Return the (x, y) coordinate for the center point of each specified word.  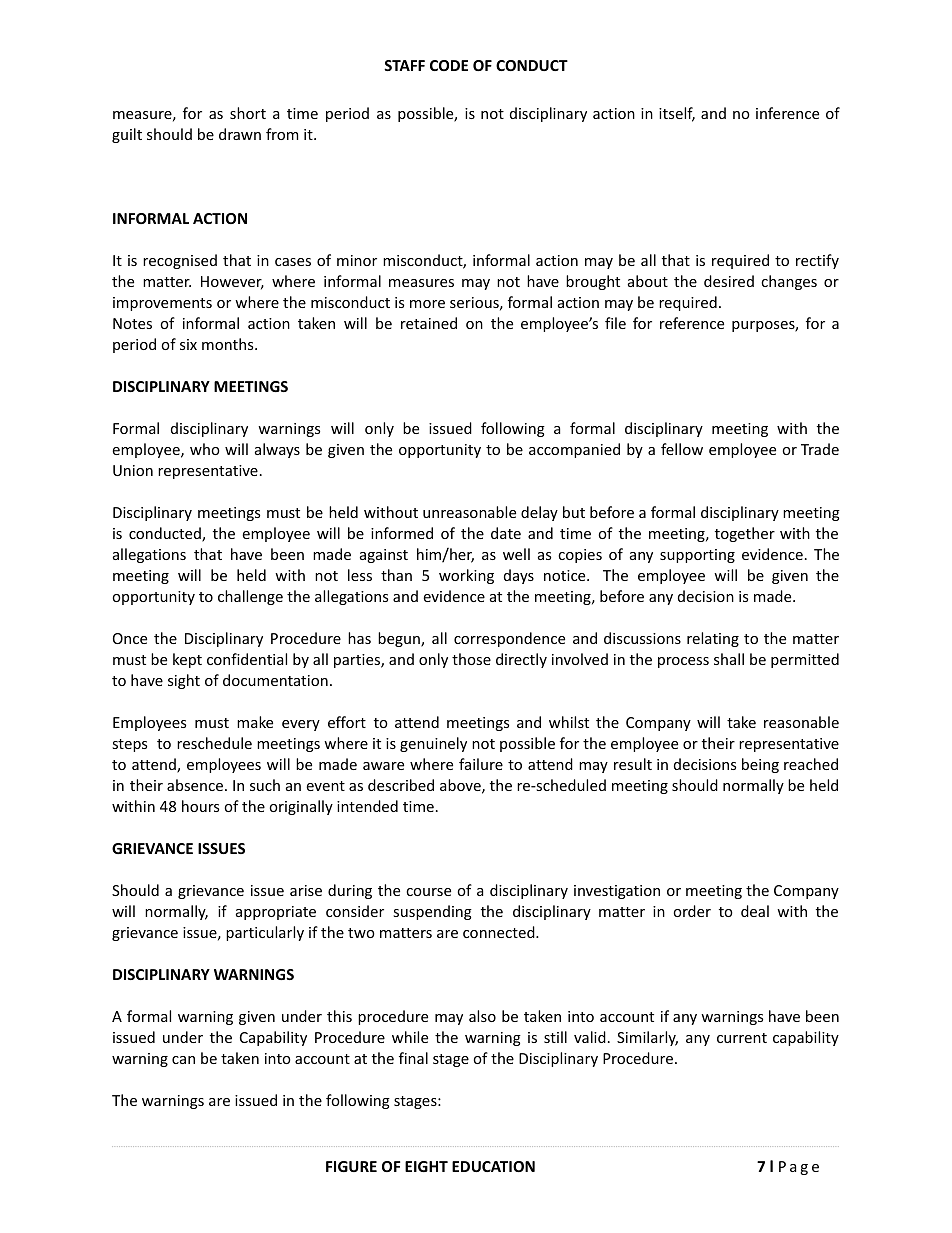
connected (500, 932)
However (232, 283)
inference (787, 113)
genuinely (433, 744)
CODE (449, 65)
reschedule (214, 743)
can (183, 1060)
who (205, 449)
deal (755, 911)
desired (729, 281)
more (427, 304)
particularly (265, 933)
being (760, 765)
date (506, 533)
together (745, 534)
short (248, 113)
